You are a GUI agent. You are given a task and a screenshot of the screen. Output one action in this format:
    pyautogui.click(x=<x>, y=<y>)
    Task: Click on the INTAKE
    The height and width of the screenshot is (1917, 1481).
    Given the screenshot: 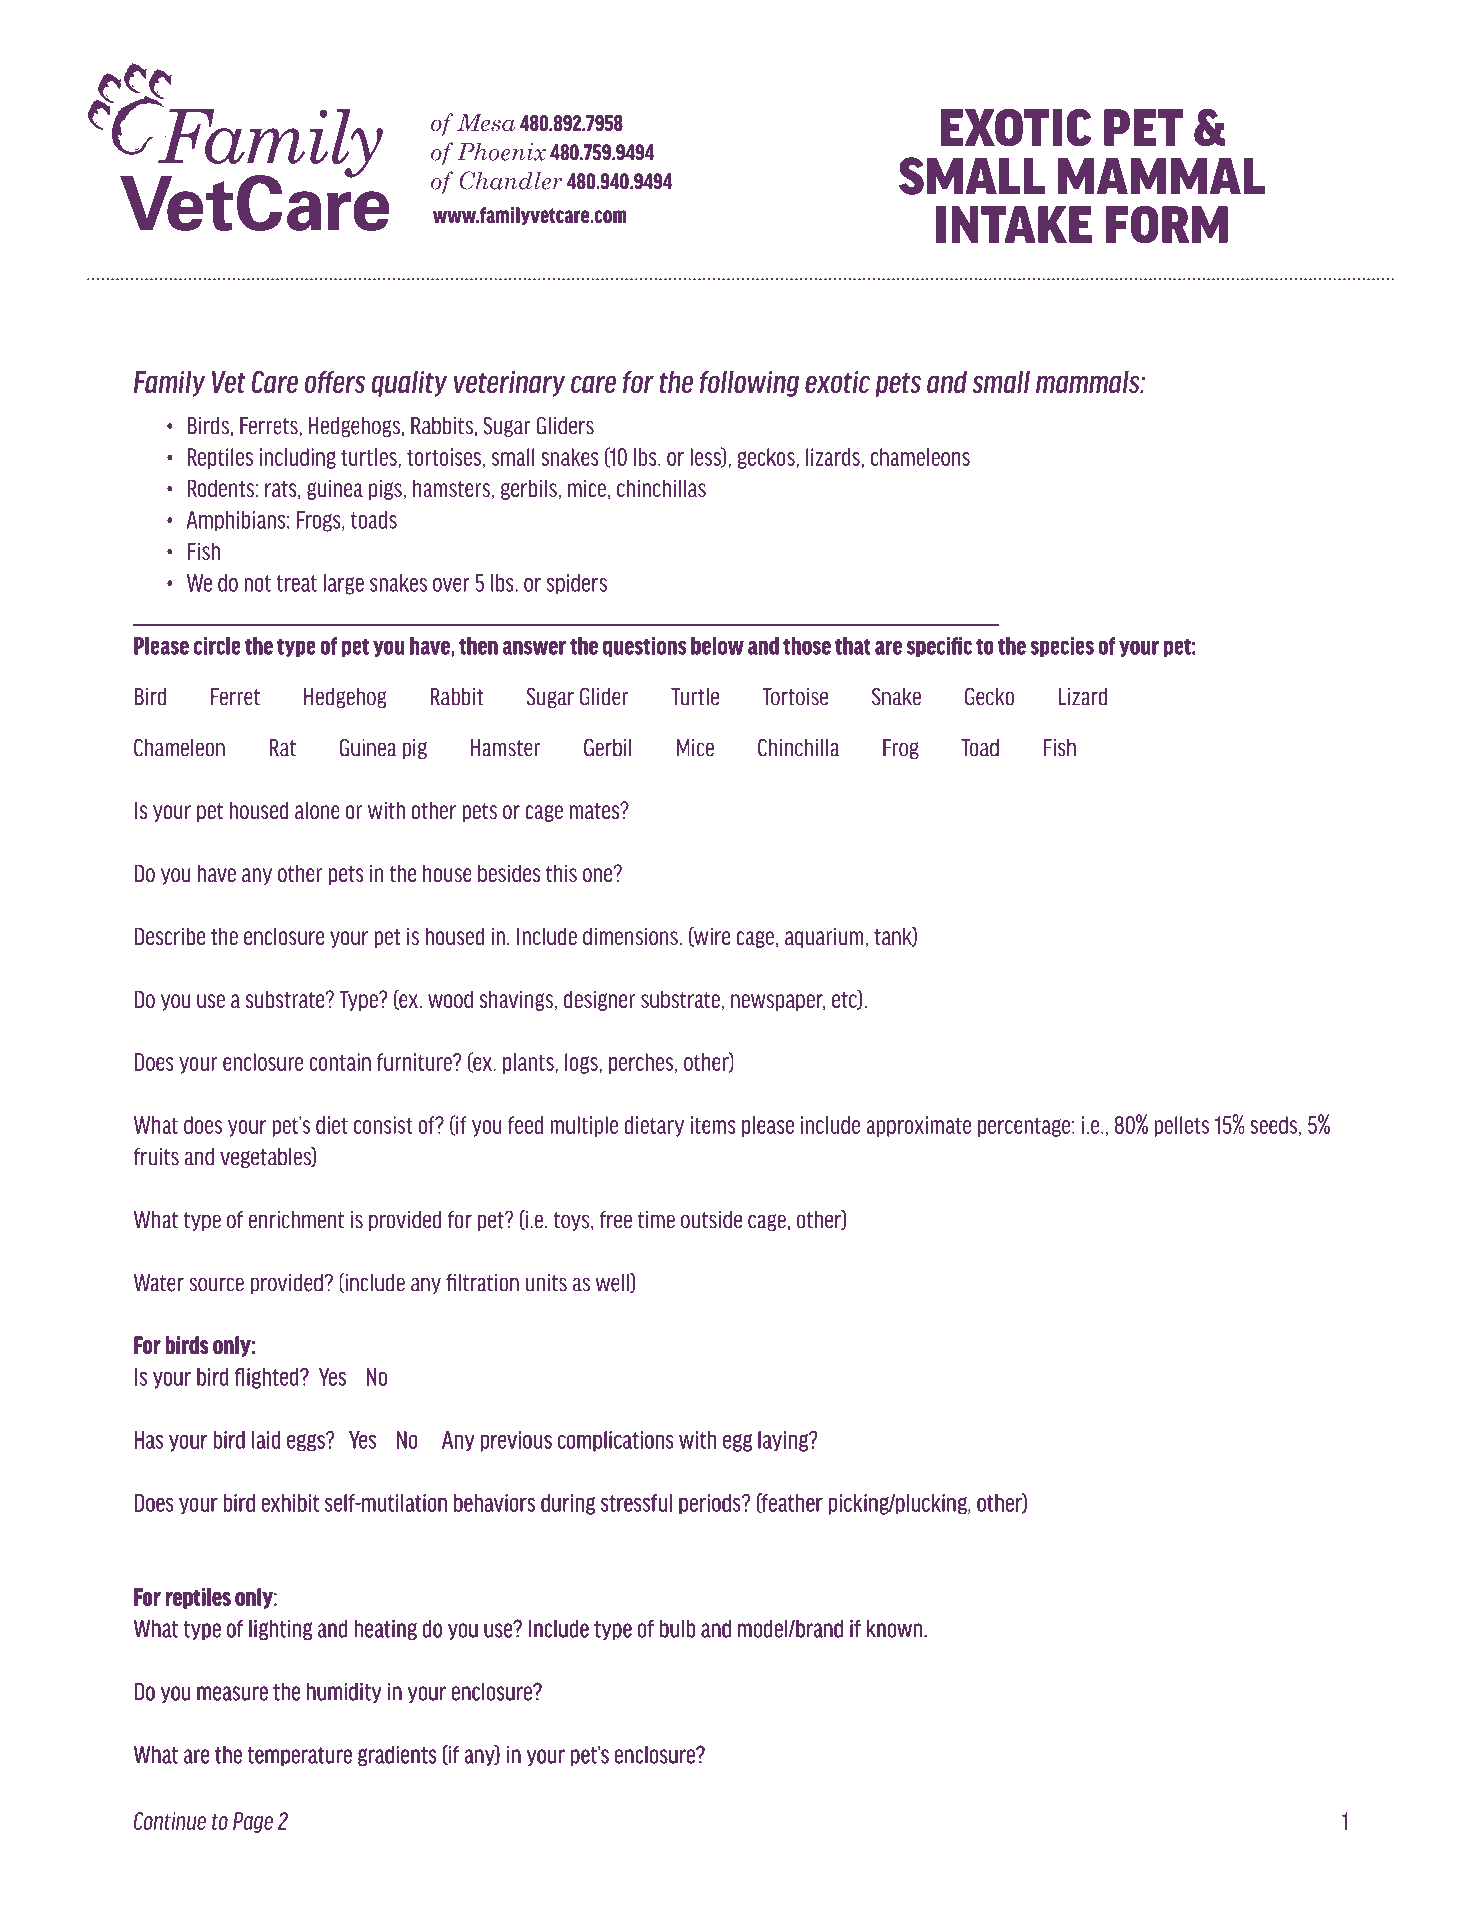 What is the action you would take?
    pyautogui.click(x=1014, y=224)
